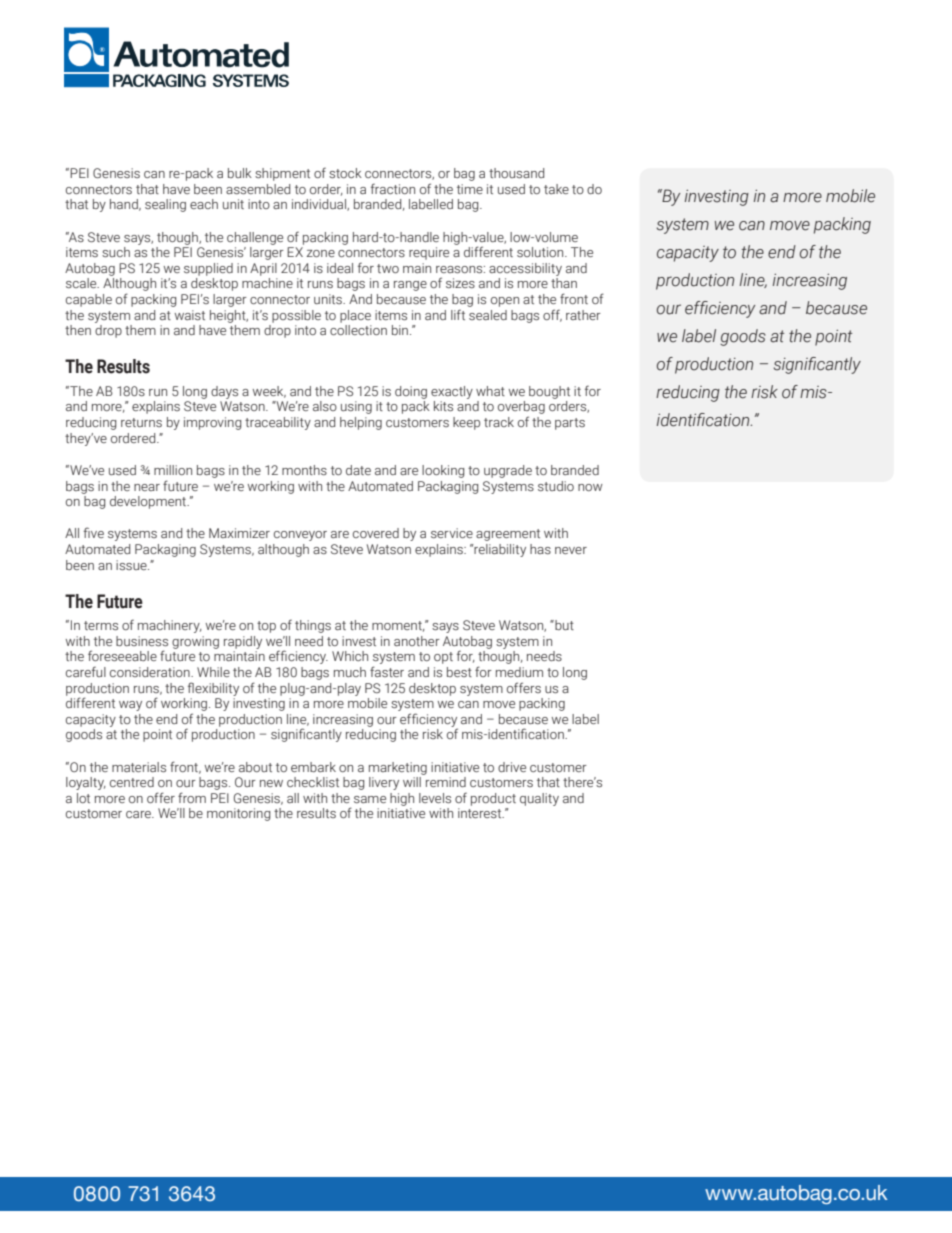 The width and height of the screenshot is (952, 1233). I want to click on Which, so click(350, 656).
